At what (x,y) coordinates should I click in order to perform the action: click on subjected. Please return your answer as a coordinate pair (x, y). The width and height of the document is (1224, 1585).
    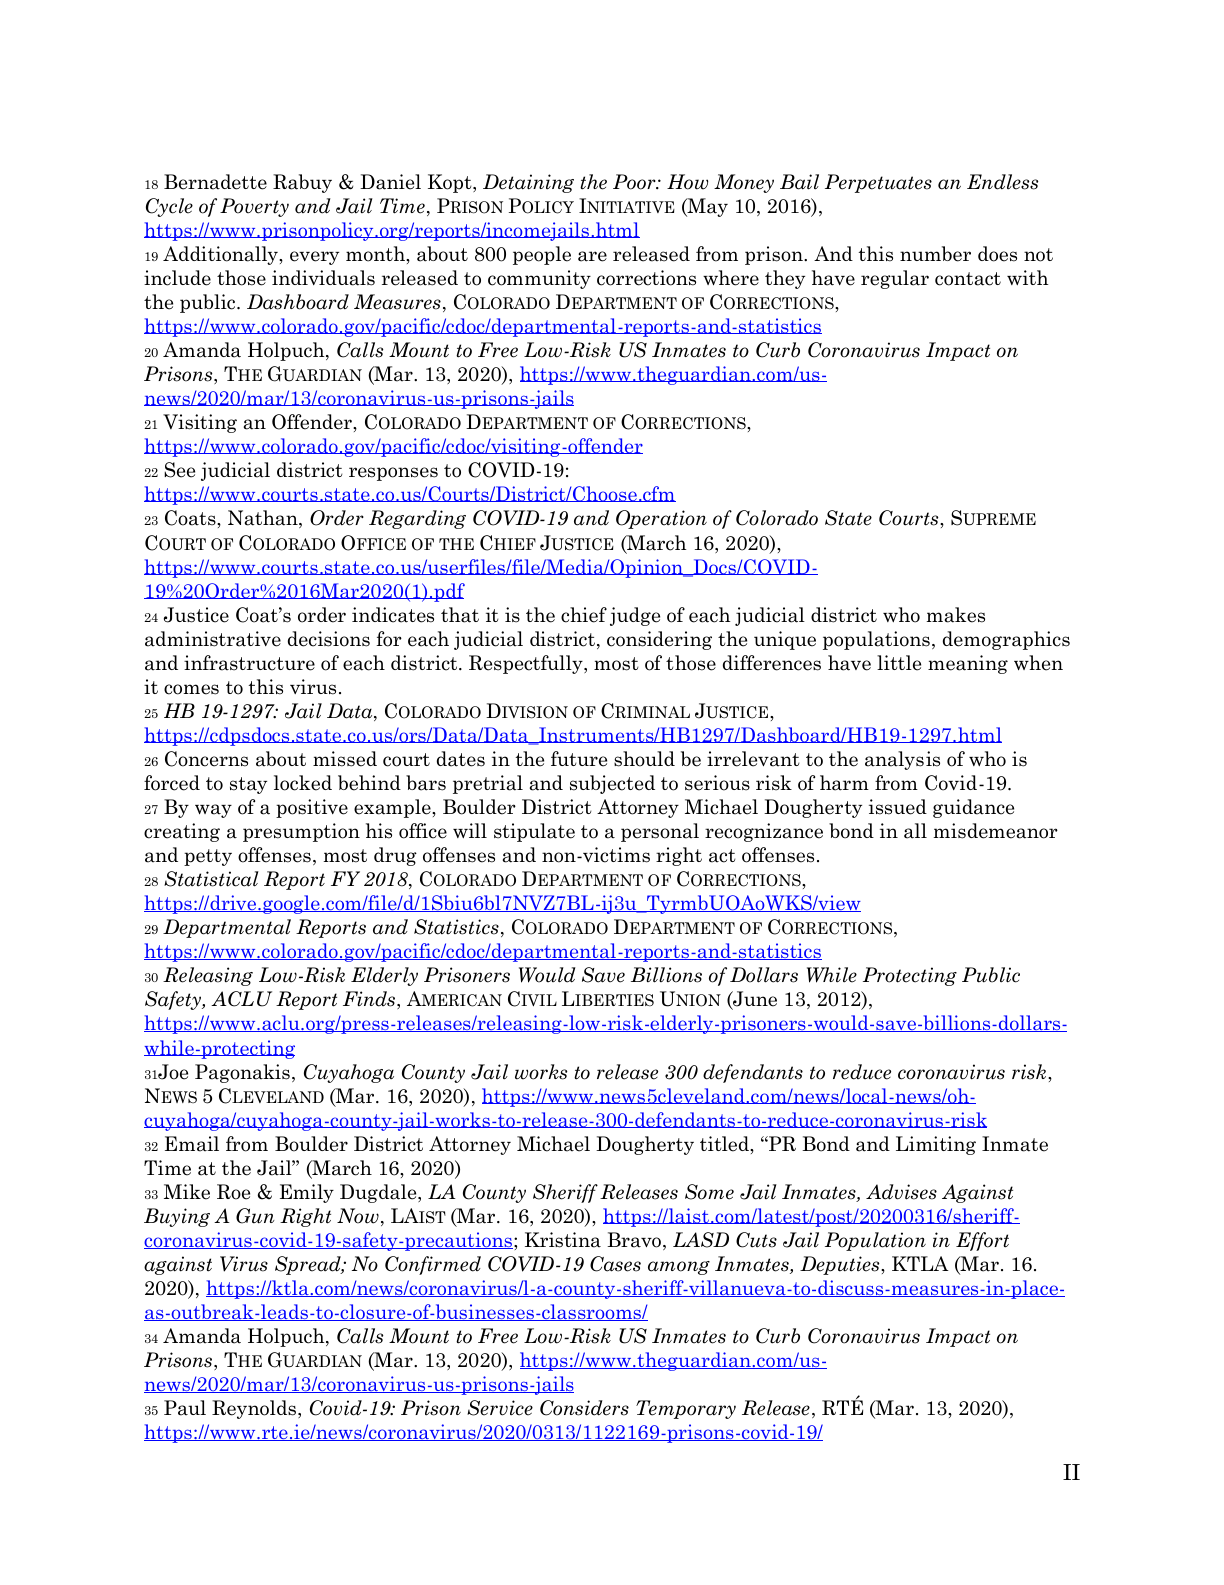
    Looking at the image, I should click on (612, 784).
